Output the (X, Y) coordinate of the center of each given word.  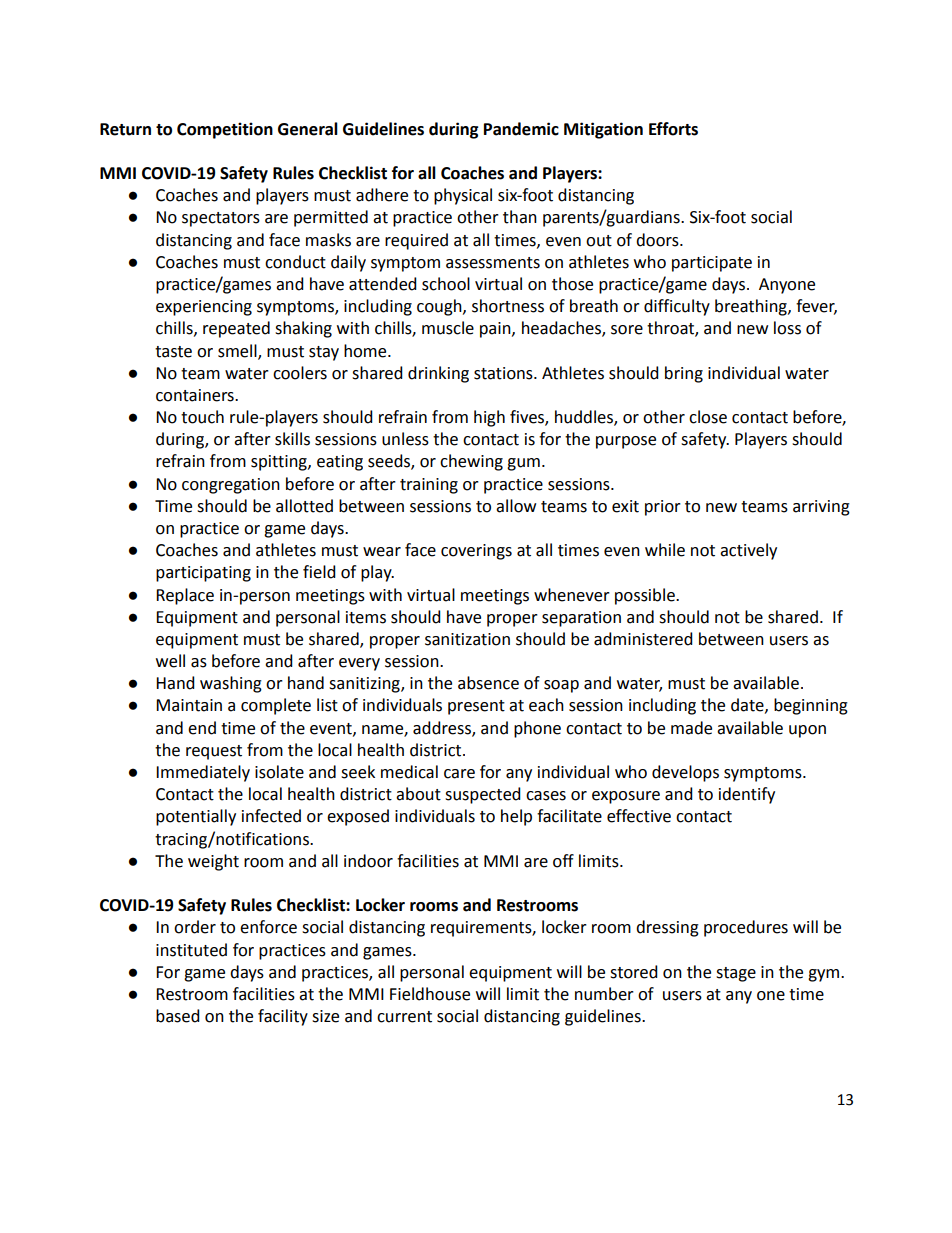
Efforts (673, 129)
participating (203, 574)
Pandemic (521, 129)
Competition (225, 130)
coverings (476, 552)
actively (748, 551)
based (178, 1016)
